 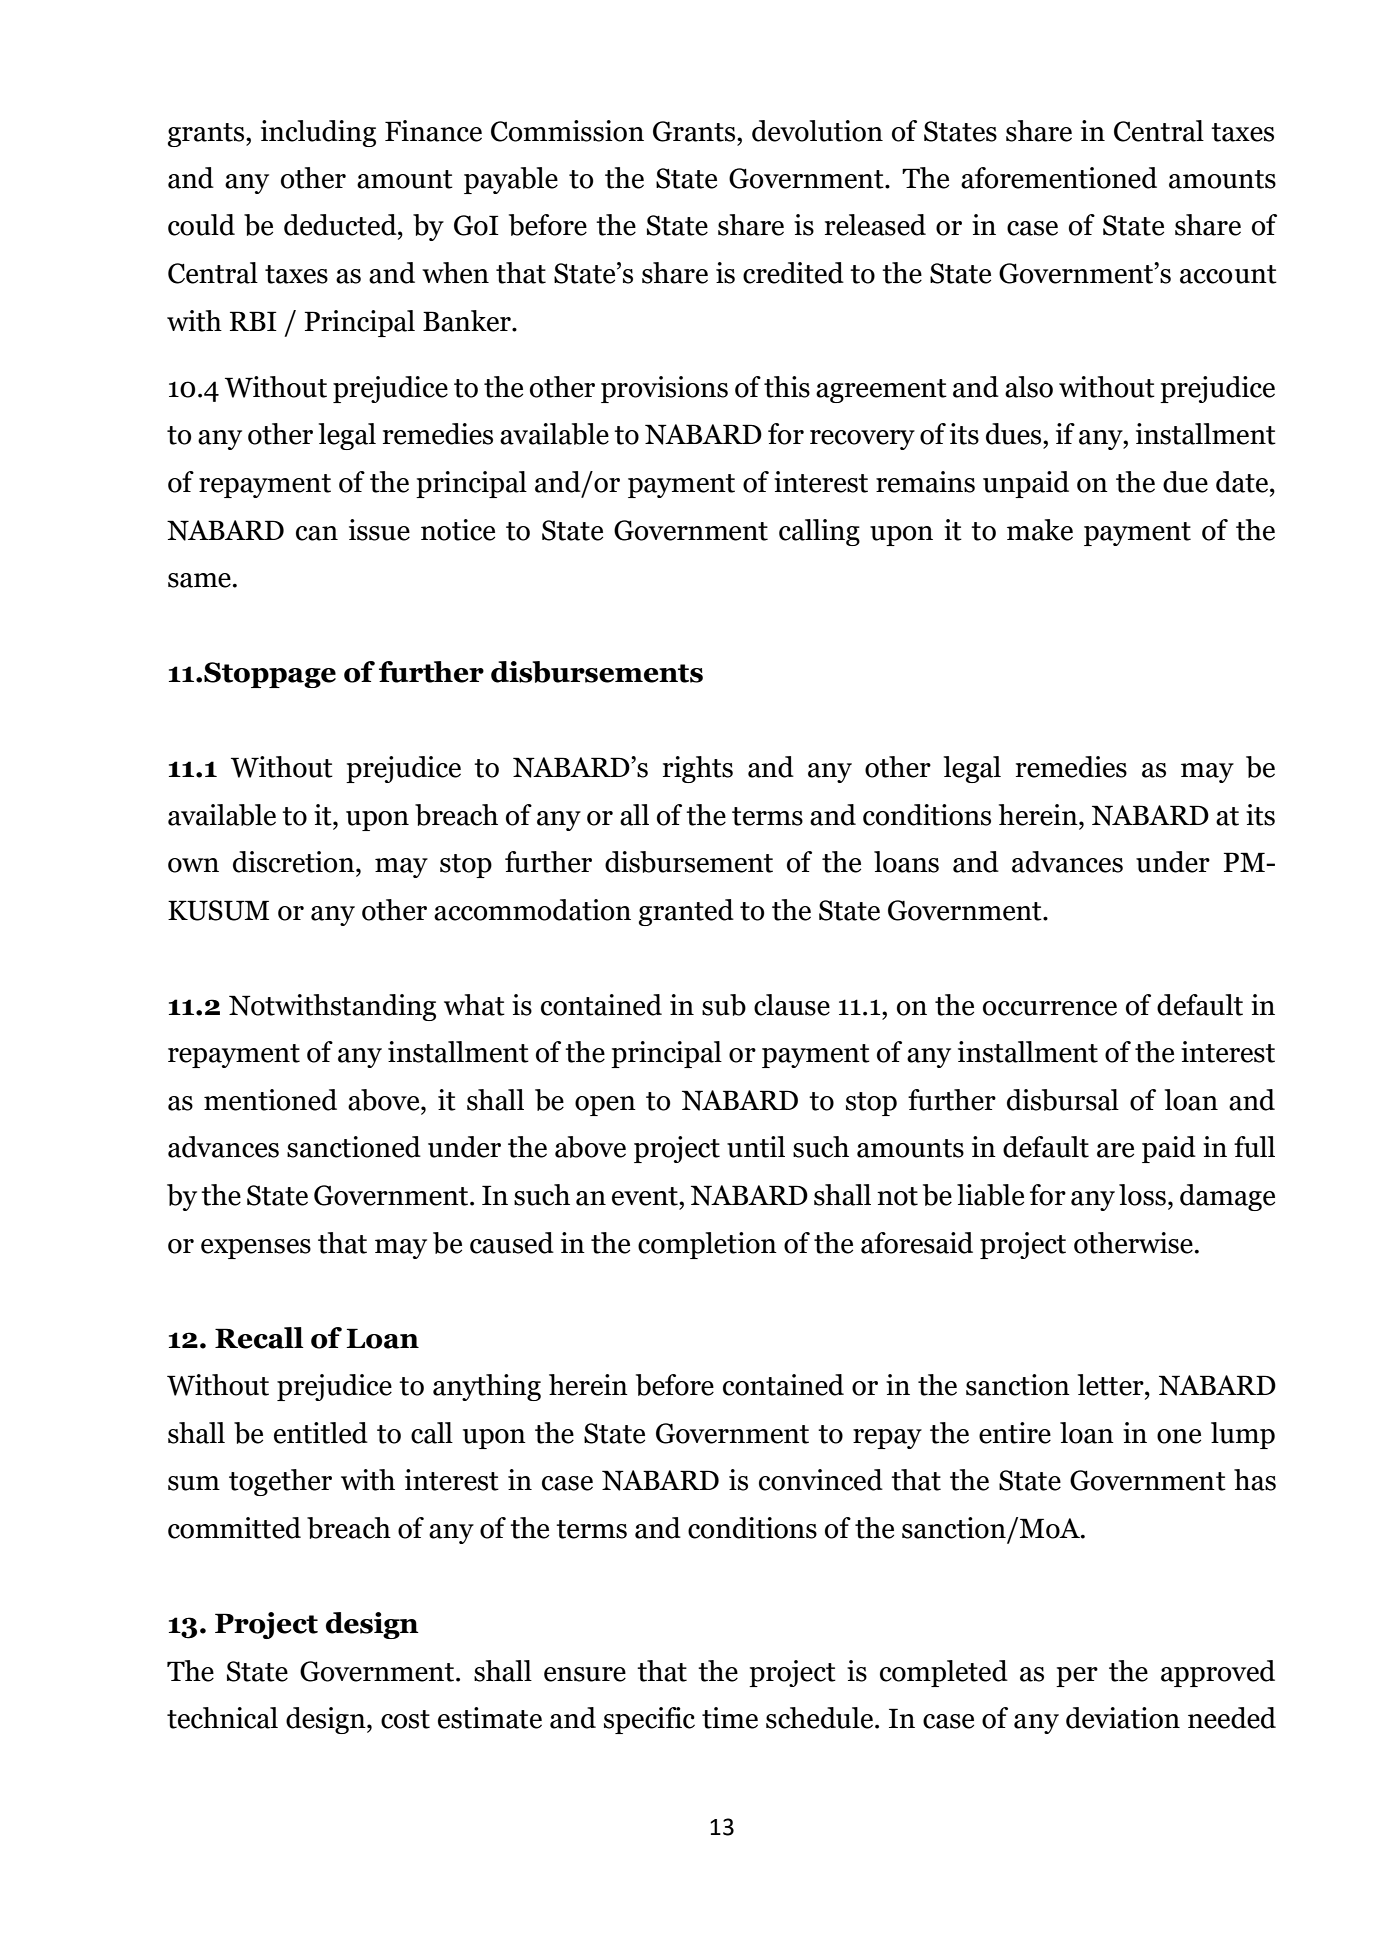 What do you see at coordinates (1050, 1008) in the screenshot?
I see `occurrence` at bounding box center [1050, 1008].
